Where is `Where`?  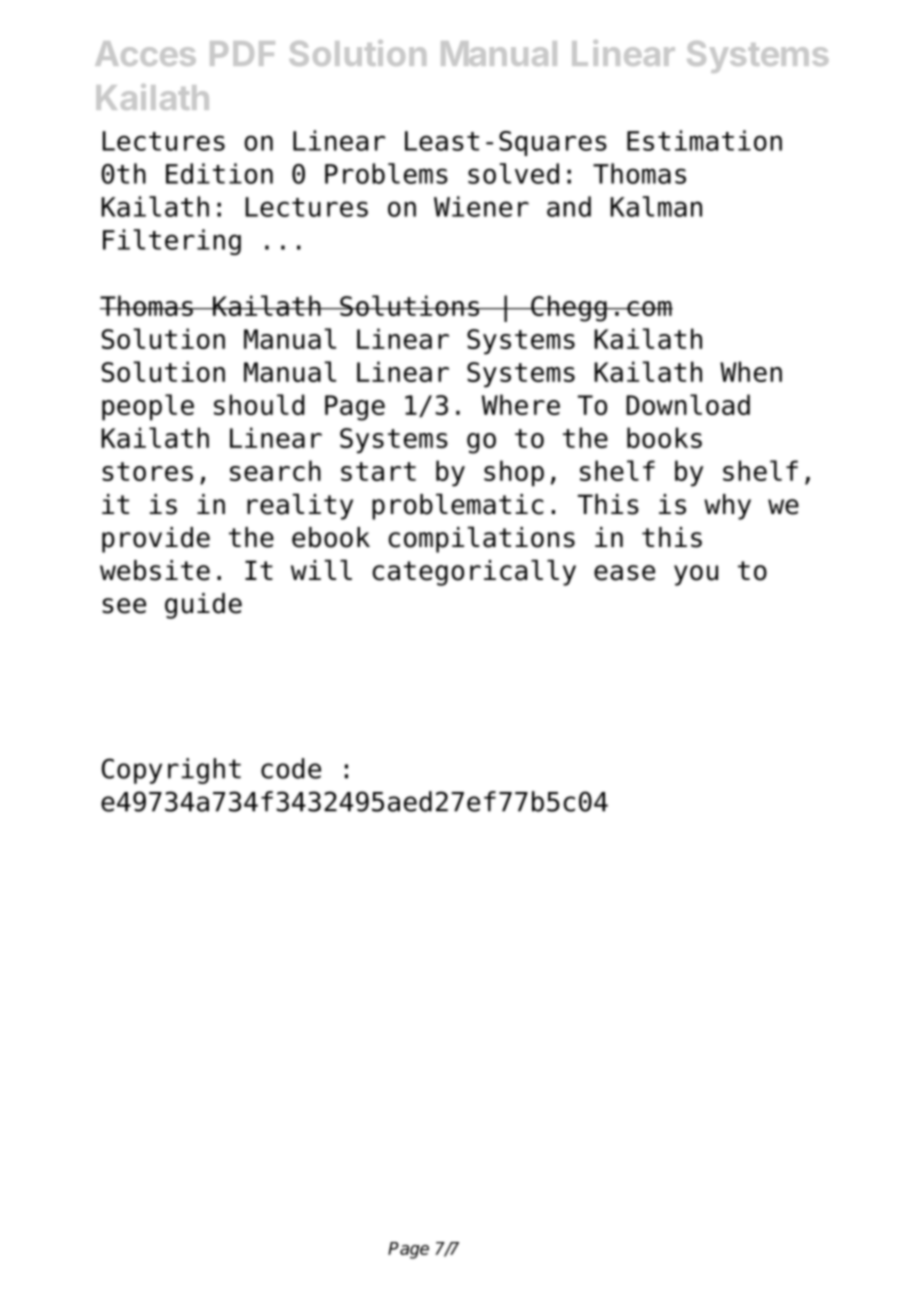
Where is located at coordinates (521, 404).
